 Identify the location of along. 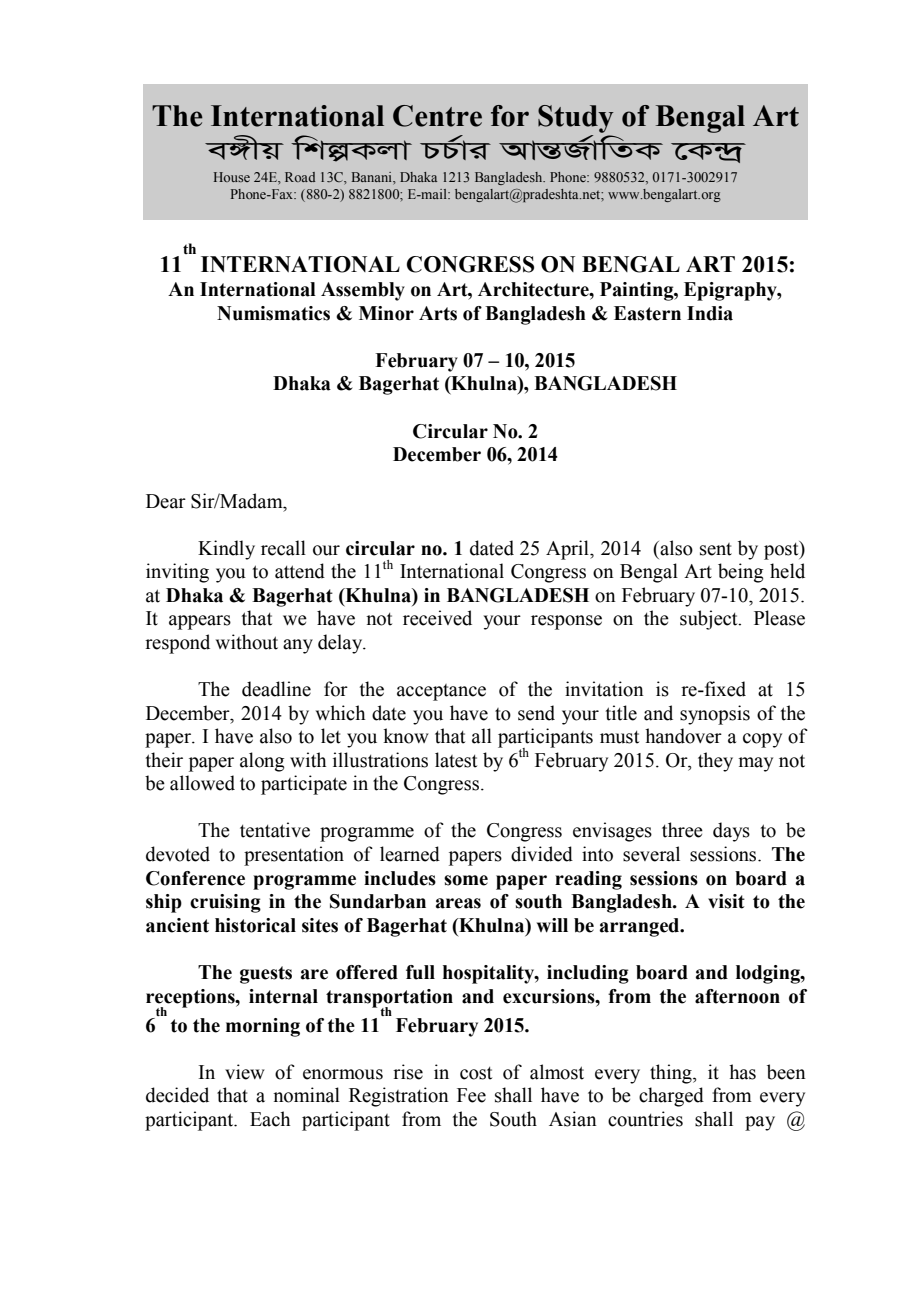
(262, 762).
